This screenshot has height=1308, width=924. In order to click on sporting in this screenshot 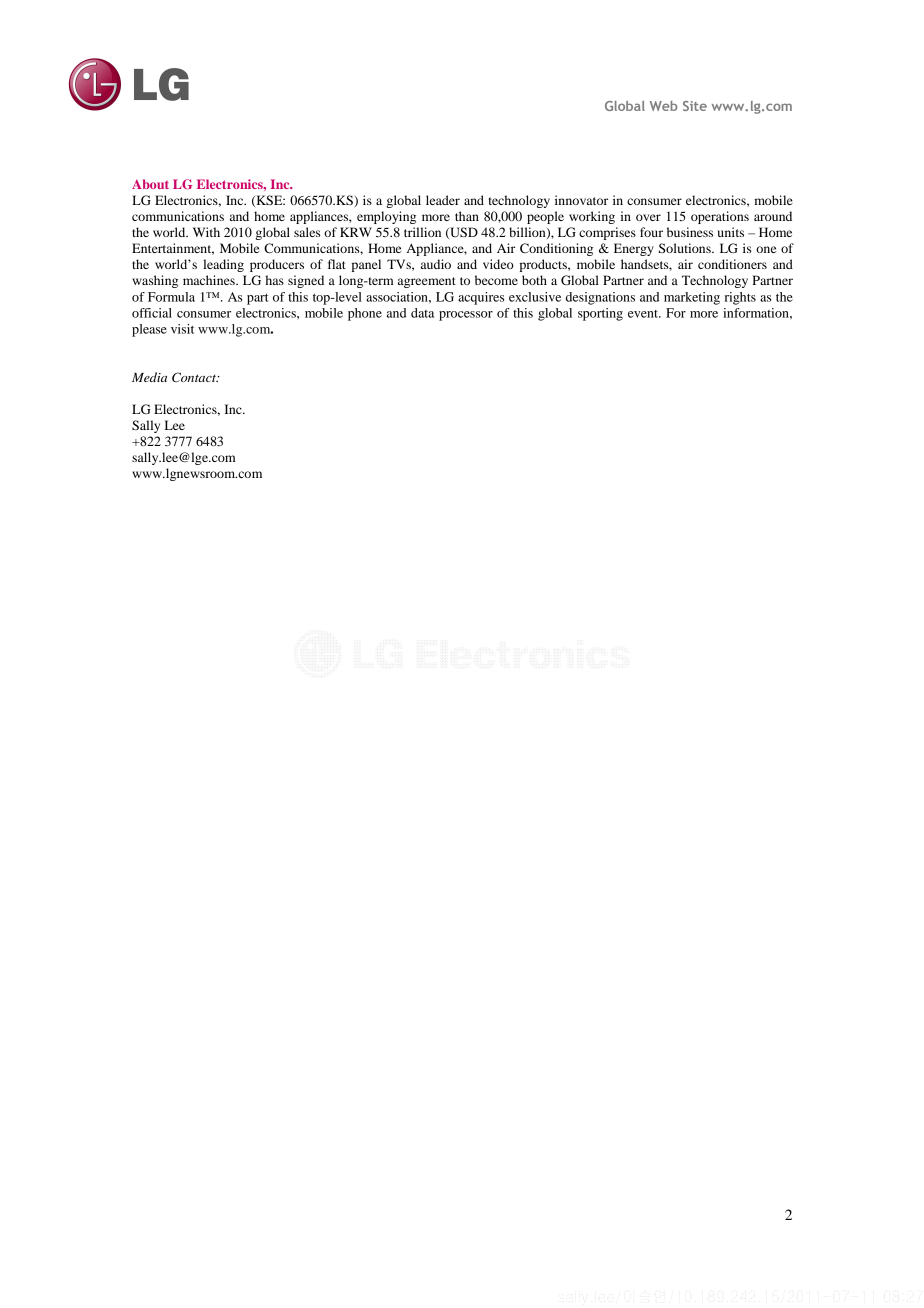, I will do `click(600, 314)`.
